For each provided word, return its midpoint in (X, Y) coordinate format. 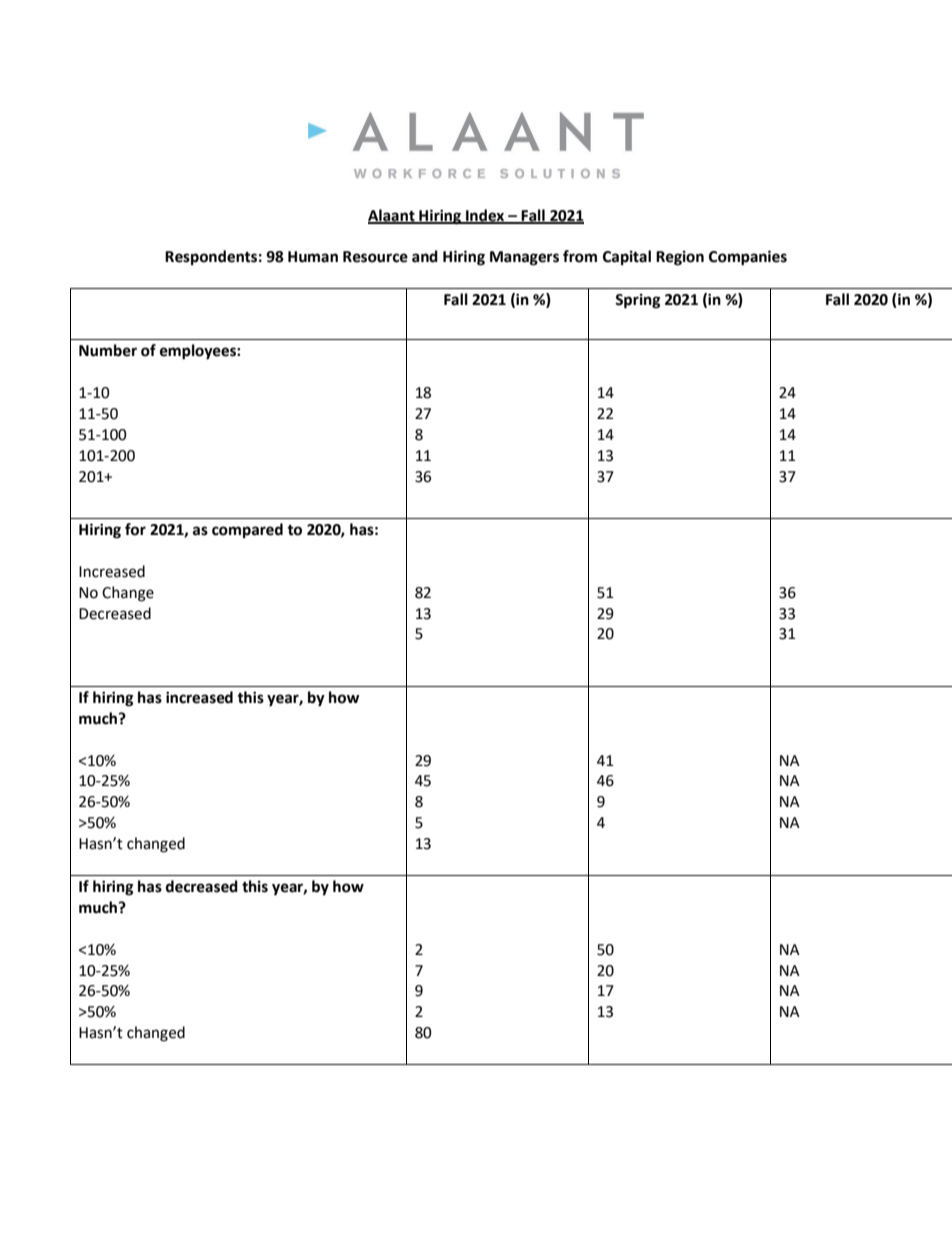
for (135, 529)
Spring (637, 301)
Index (485, 216)
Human (313, 257)
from (580, 256)
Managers (524, 258)
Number (108, 350)
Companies (748, 258)
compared (247, 530)
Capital (627, 257)
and (425, 256)
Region (680, 258)
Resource (375, 257)
